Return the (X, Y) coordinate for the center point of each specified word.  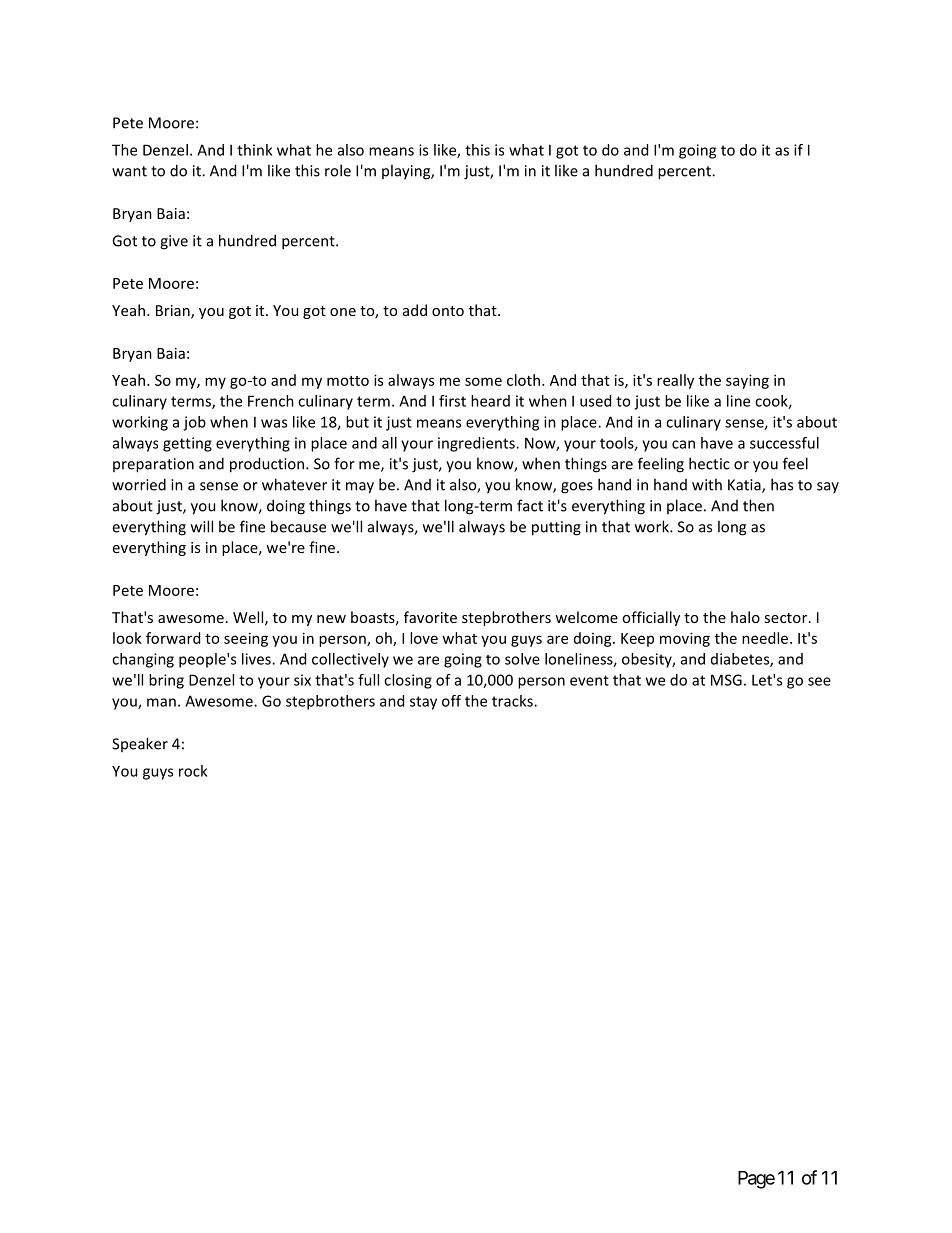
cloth (525, 380)
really (675, 381)
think (254, 150)
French (271, 401)
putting (556, 528)
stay (423, 703)
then (758, 505)
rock (193, 771)
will (202, 526)
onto (448, 311)
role (338, 170)
